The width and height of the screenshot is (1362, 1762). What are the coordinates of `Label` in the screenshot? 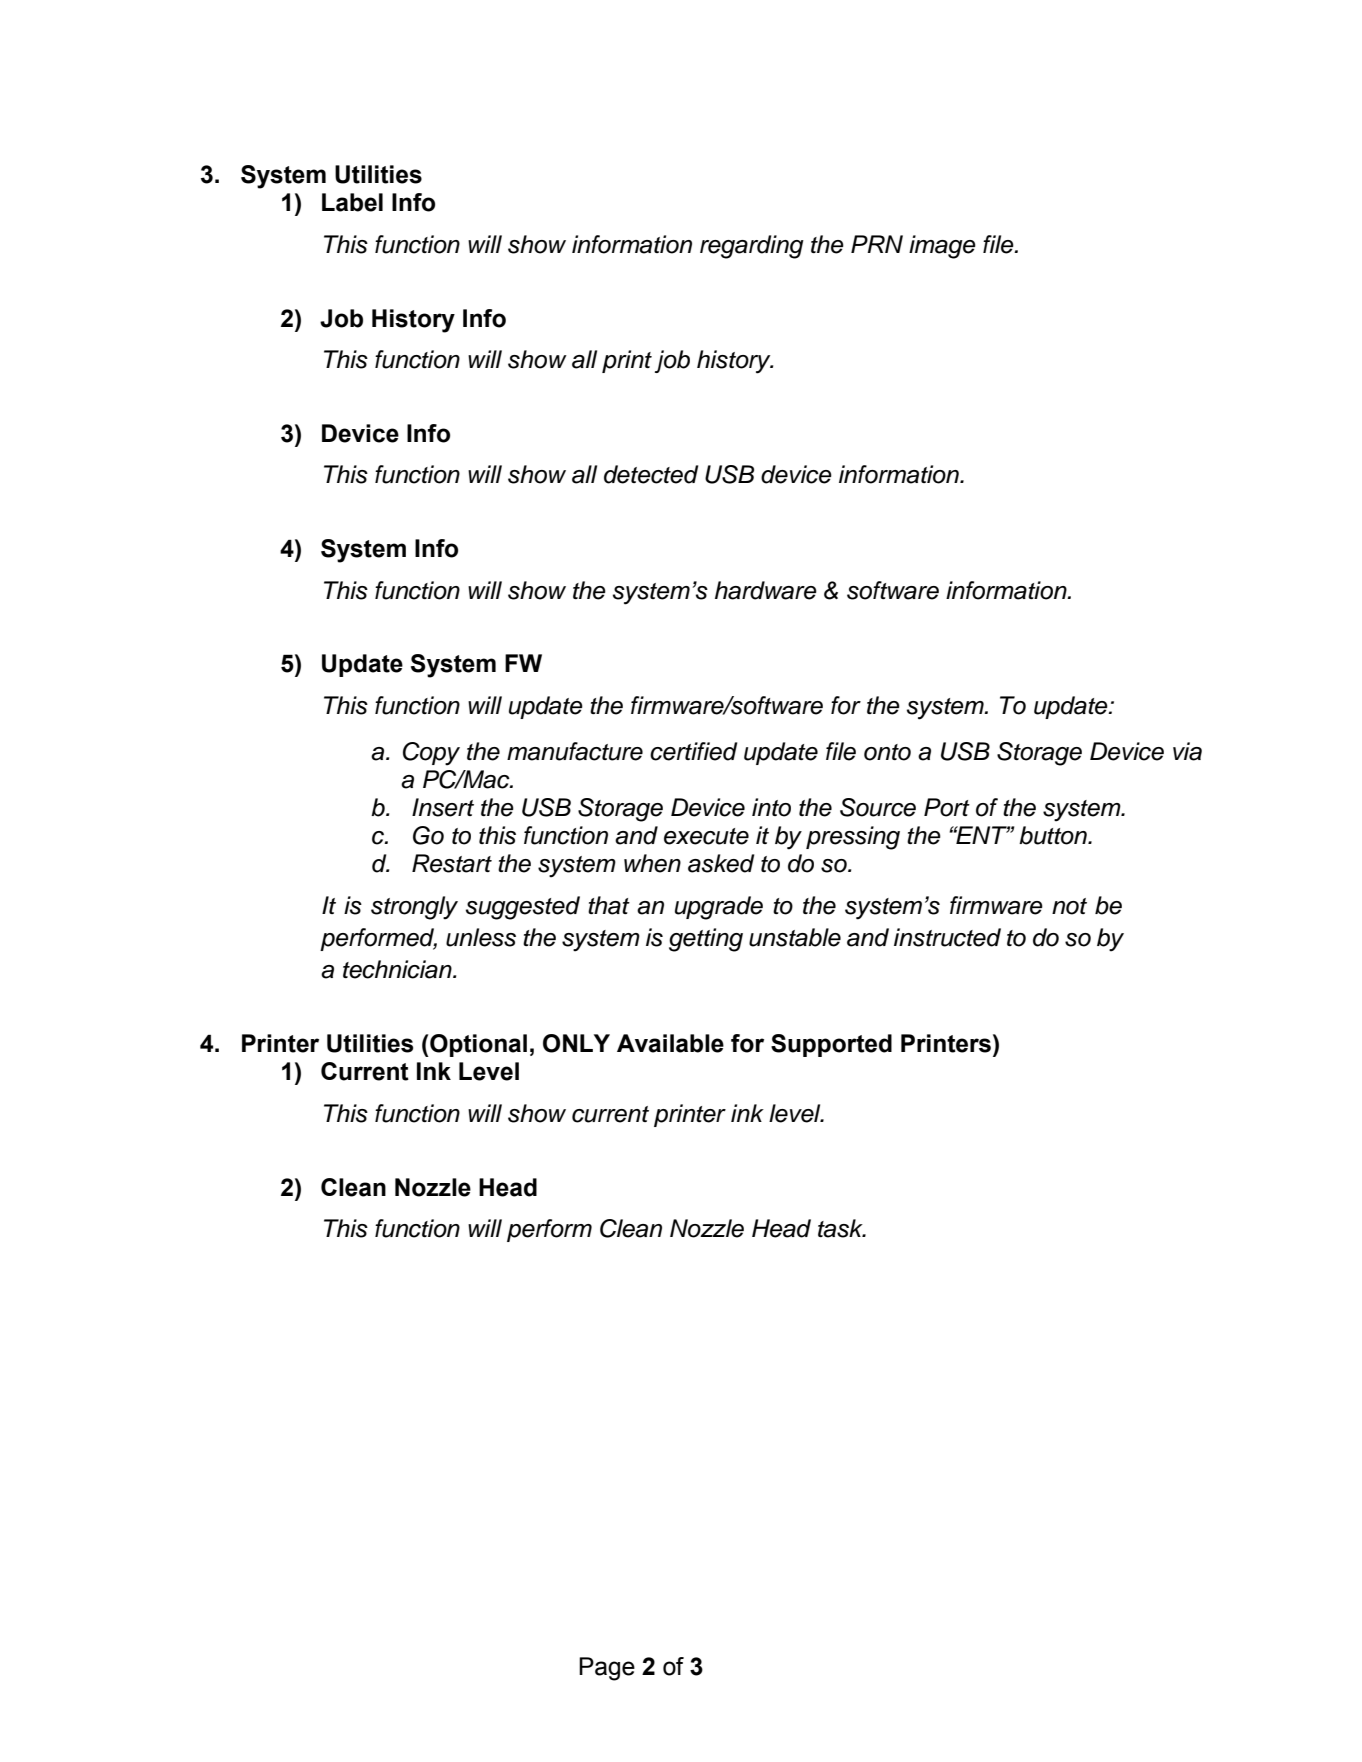 It's located at (352, 202).
